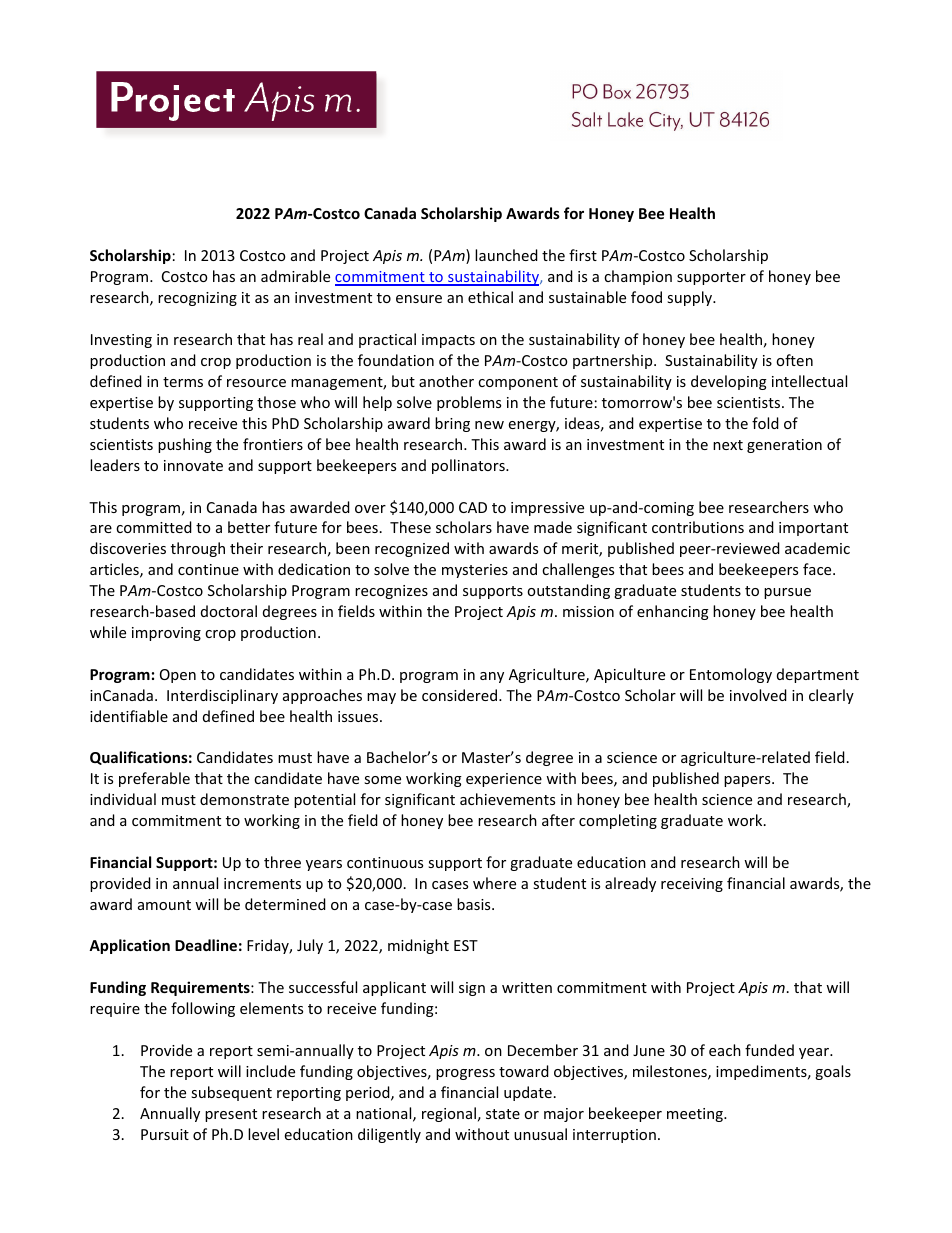 Image resolution: width=952 pixels, height=1233 pixels. Describe the element at coordinates (691, 298) in the screenshot. I see `supply` at that location.
